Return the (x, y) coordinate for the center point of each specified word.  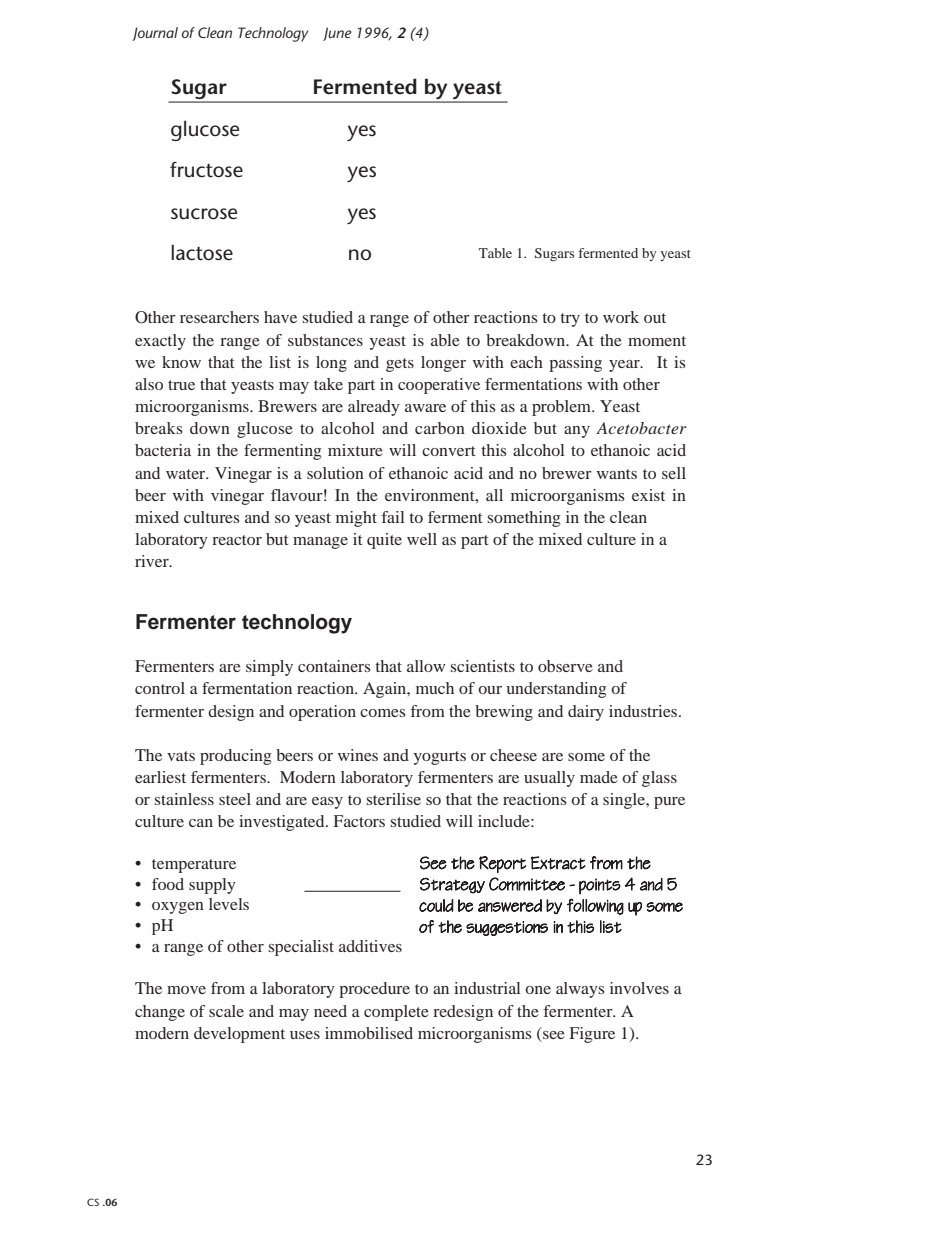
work (621, 317)
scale (226, 1011)
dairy (586, 713)
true (181, 385)
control (160, 688)
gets (400, 365)
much (435, 688)
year (625, 366)
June (337, 34)
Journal (155, 34)
